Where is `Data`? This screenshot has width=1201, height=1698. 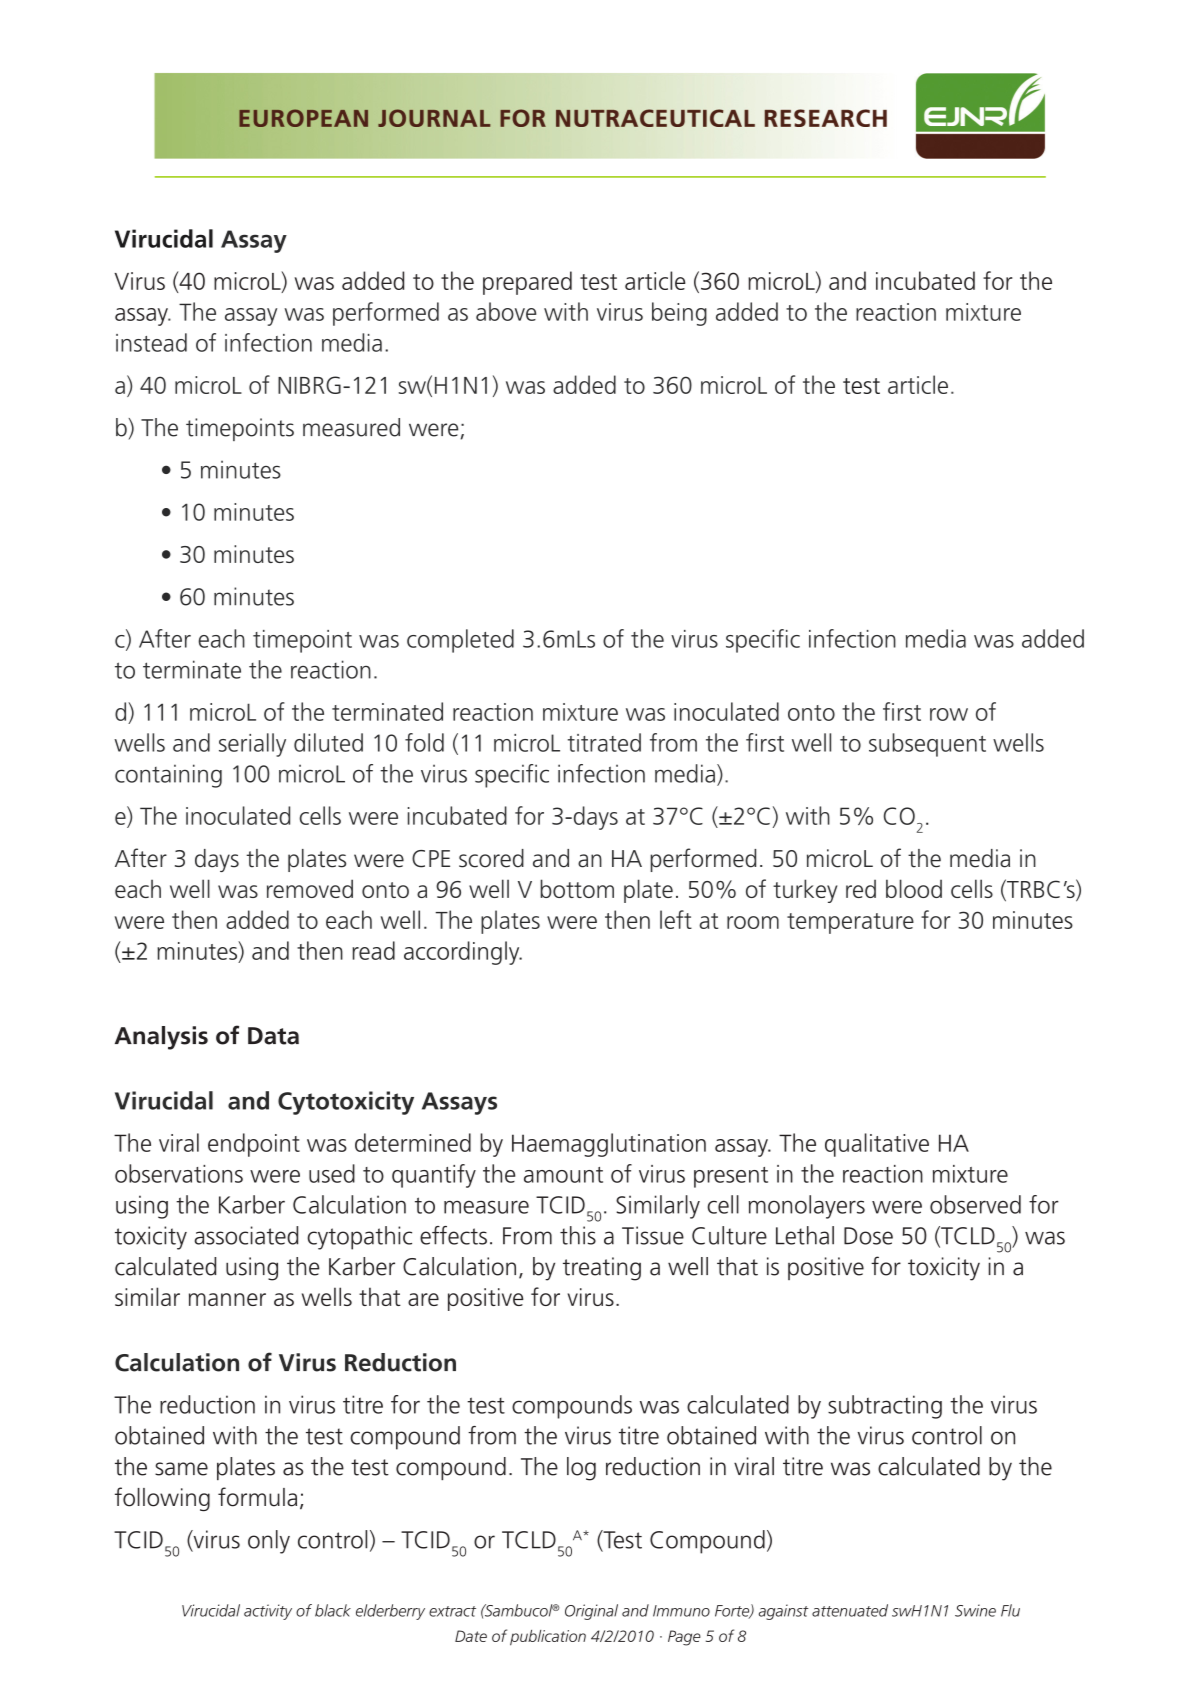 Data is located at coordinates (273, 1036).
